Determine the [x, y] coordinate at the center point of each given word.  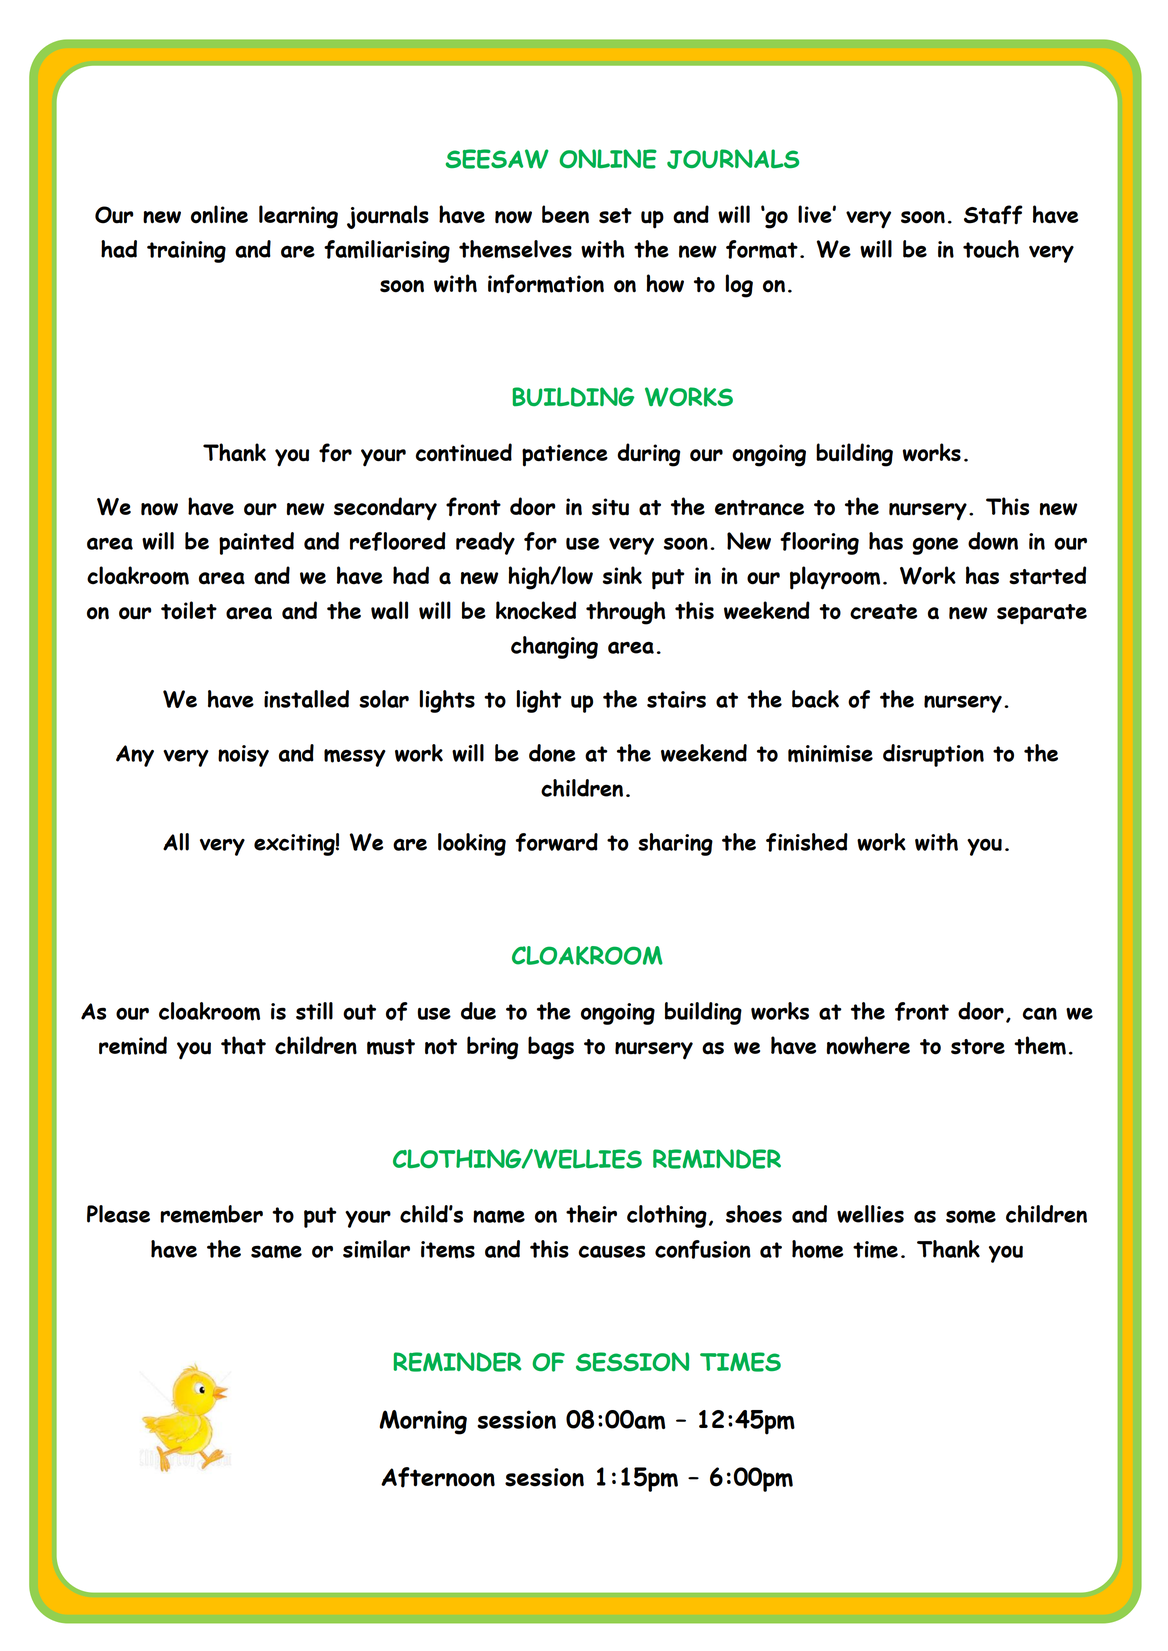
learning [298, 217]
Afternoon [438, 1477]
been [565, 214]
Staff [993, 214]
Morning [423, 1422]
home [817, 1249]
